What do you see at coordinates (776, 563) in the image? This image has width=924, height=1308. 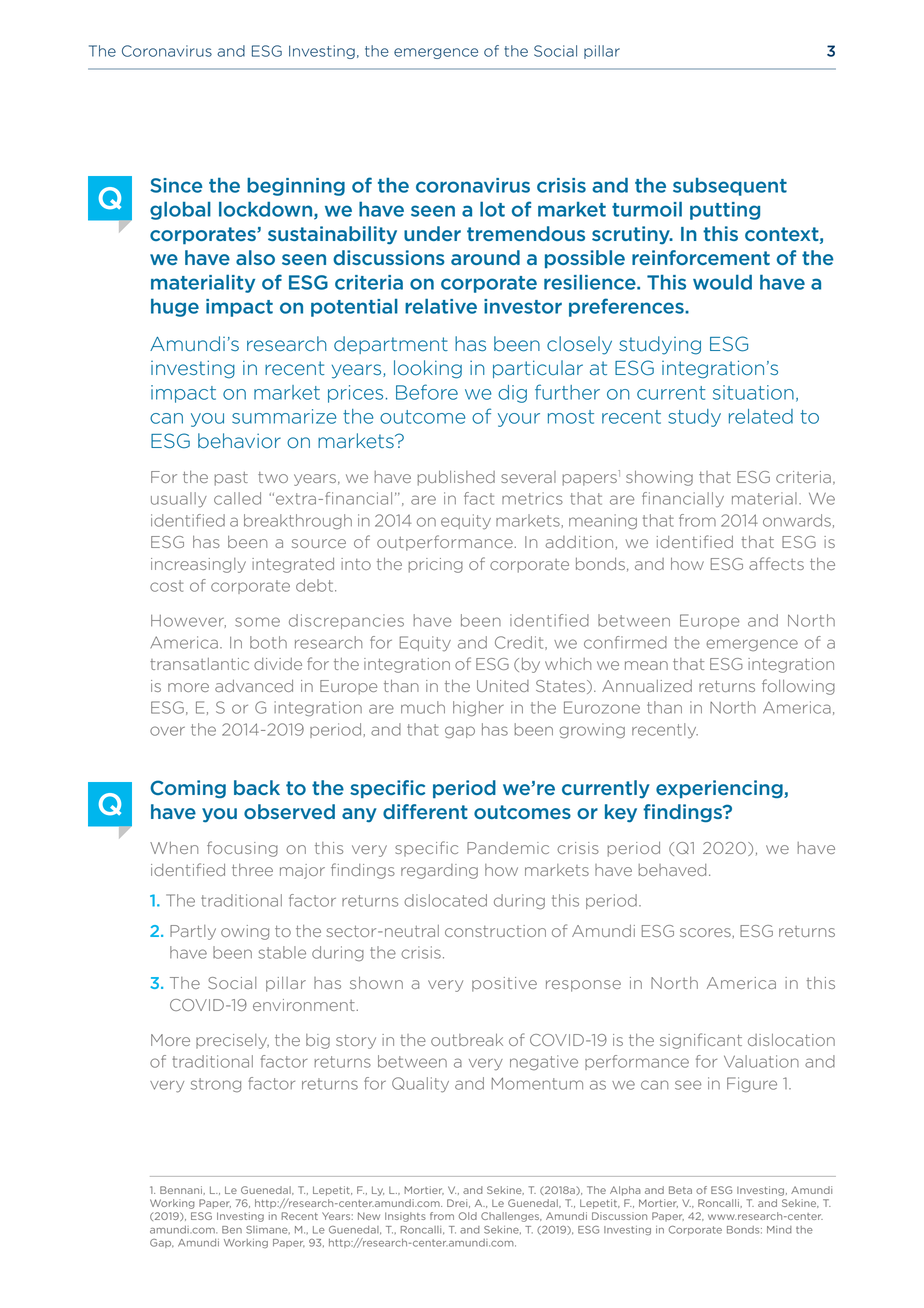 I see `affects` at bounding box center [776, 563].
